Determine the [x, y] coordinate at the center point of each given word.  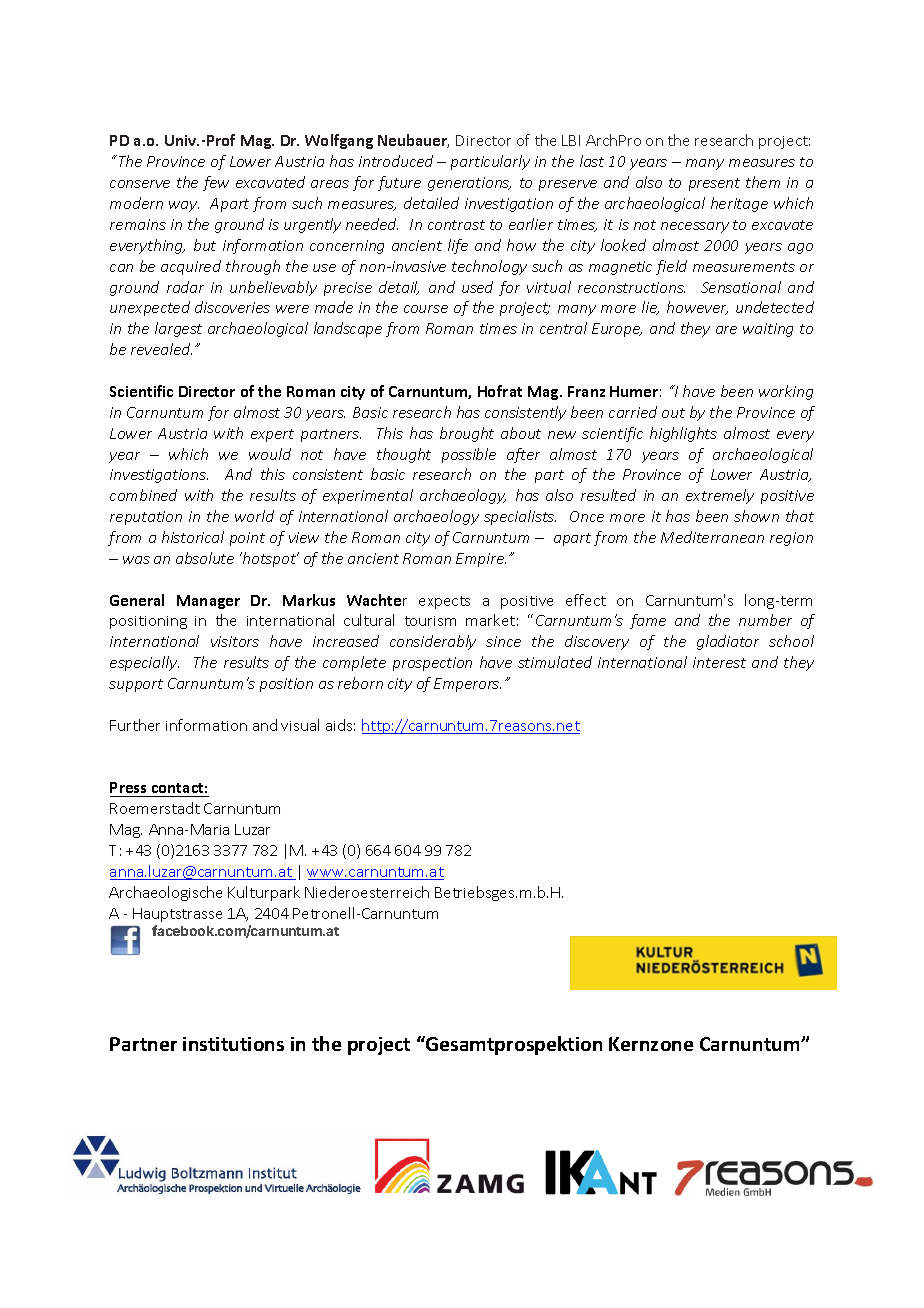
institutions [233, 1044]
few [216, 183]
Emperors [467, 685]
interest [719, 662]
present [714, 184]
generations [469, 184]
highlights [683, 434]
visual [300, 725]
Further [135, 725]
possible [469, 455]
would [270, 454]
